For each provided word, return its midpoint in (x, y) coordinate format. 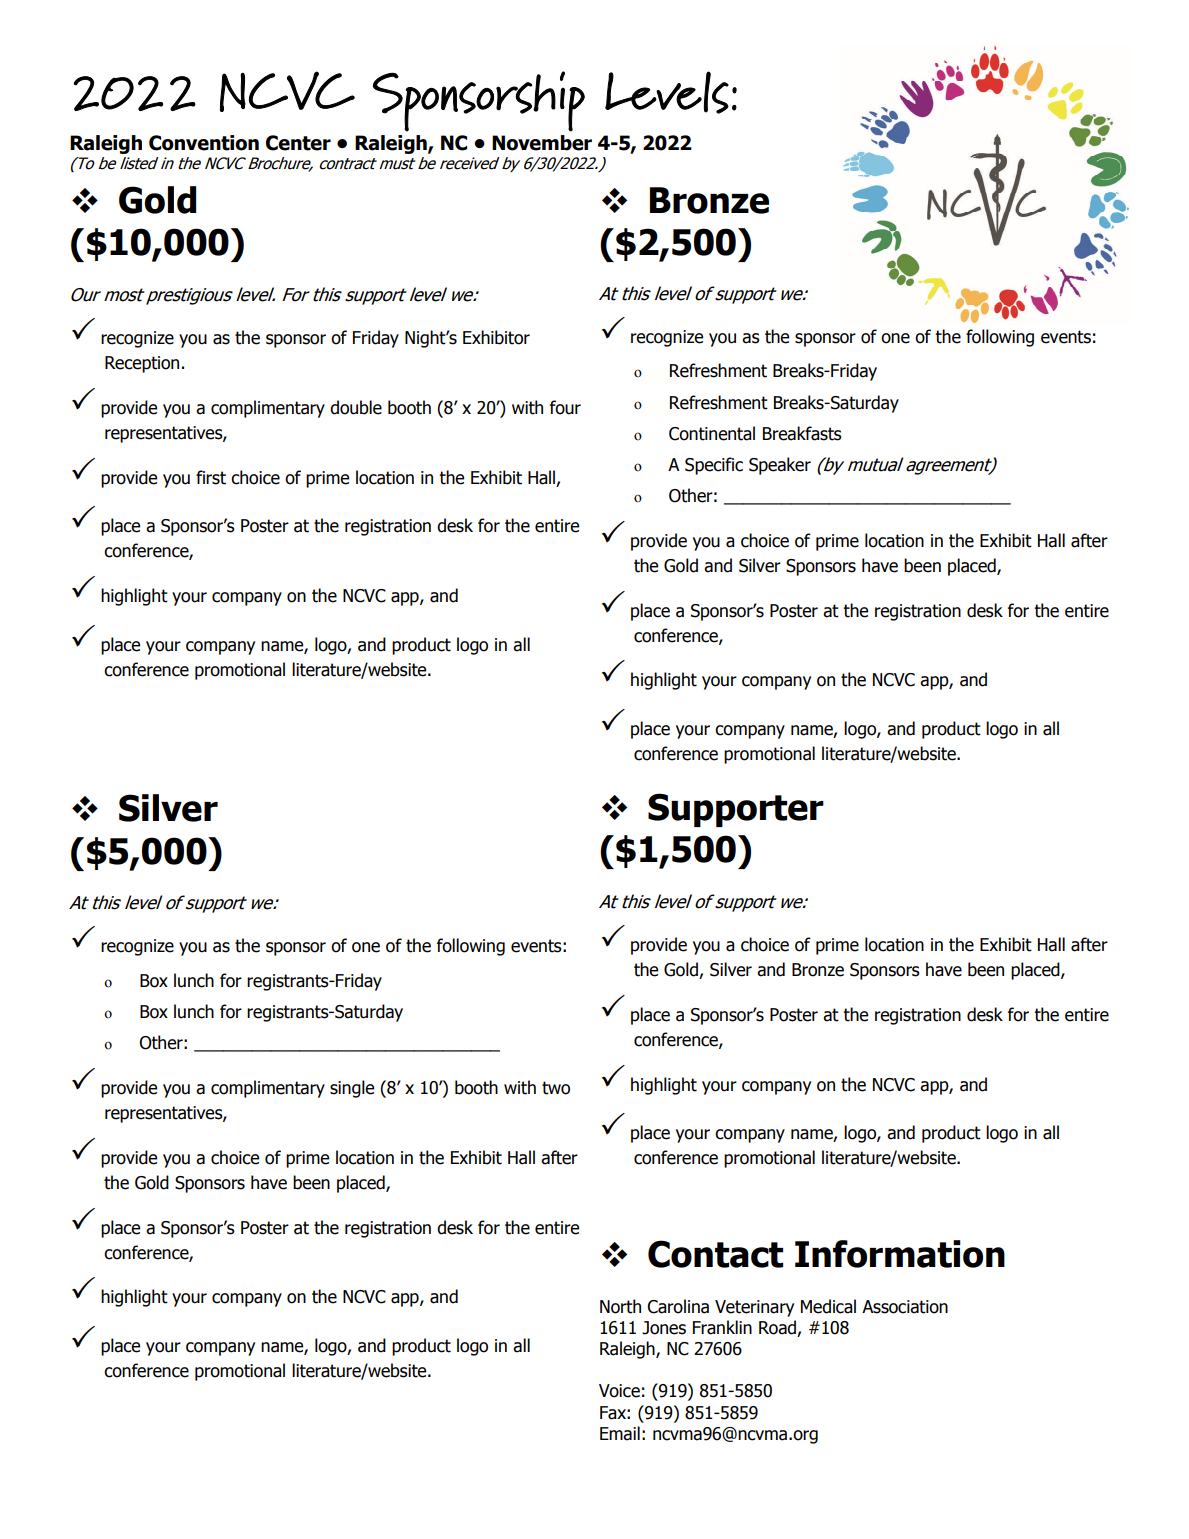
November (542, 143)
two (556, 1088)
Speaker (780, 466)
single (352, 1089)
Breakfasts (802, 433)
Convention (204, 143)
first (211, 477)
